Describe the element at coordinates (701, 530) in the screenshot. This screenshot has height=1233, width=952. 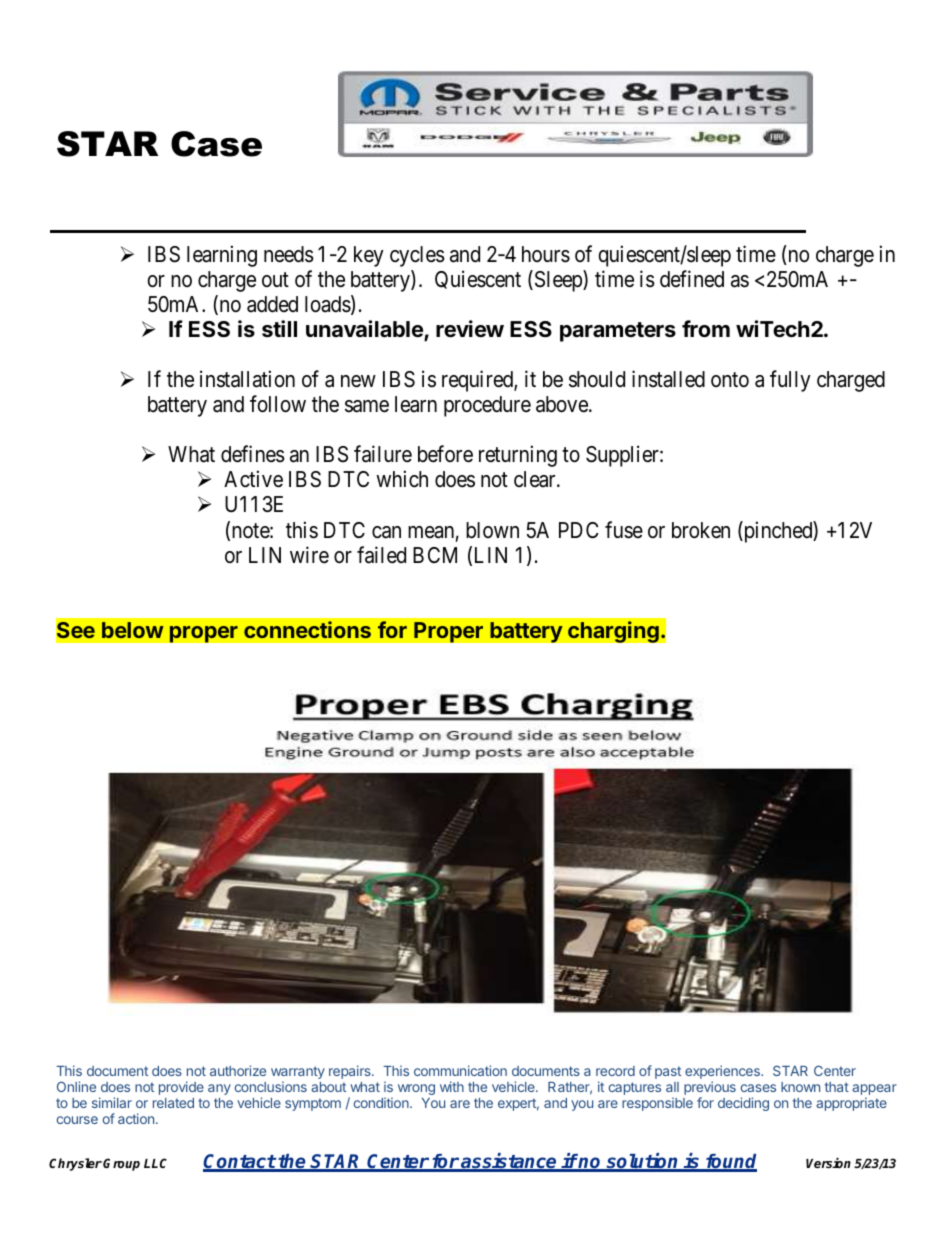
I see `broken` at that location.
